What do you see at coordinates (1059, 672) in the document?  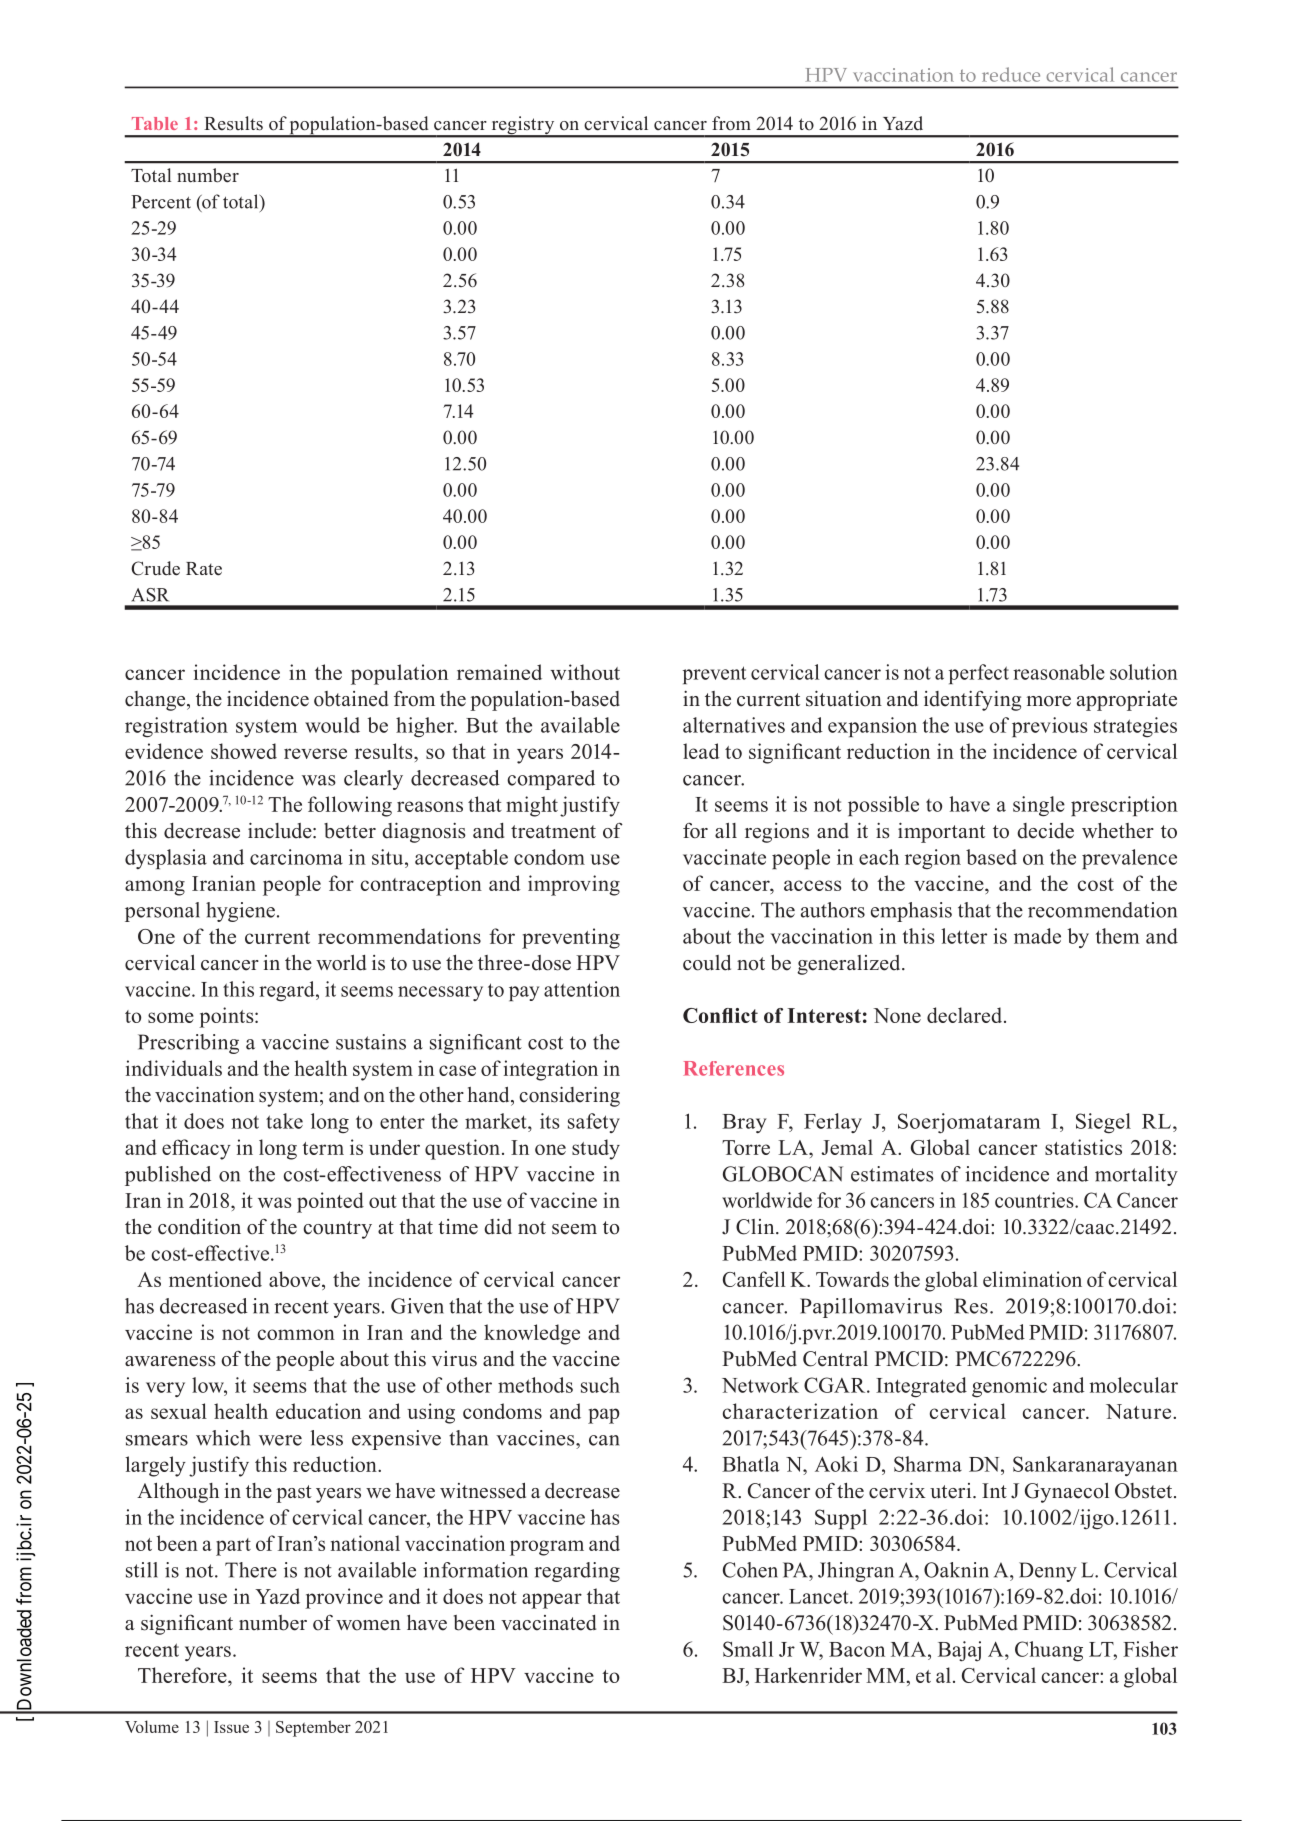 I see `reasonable` at bounding box center [1059, 672].
